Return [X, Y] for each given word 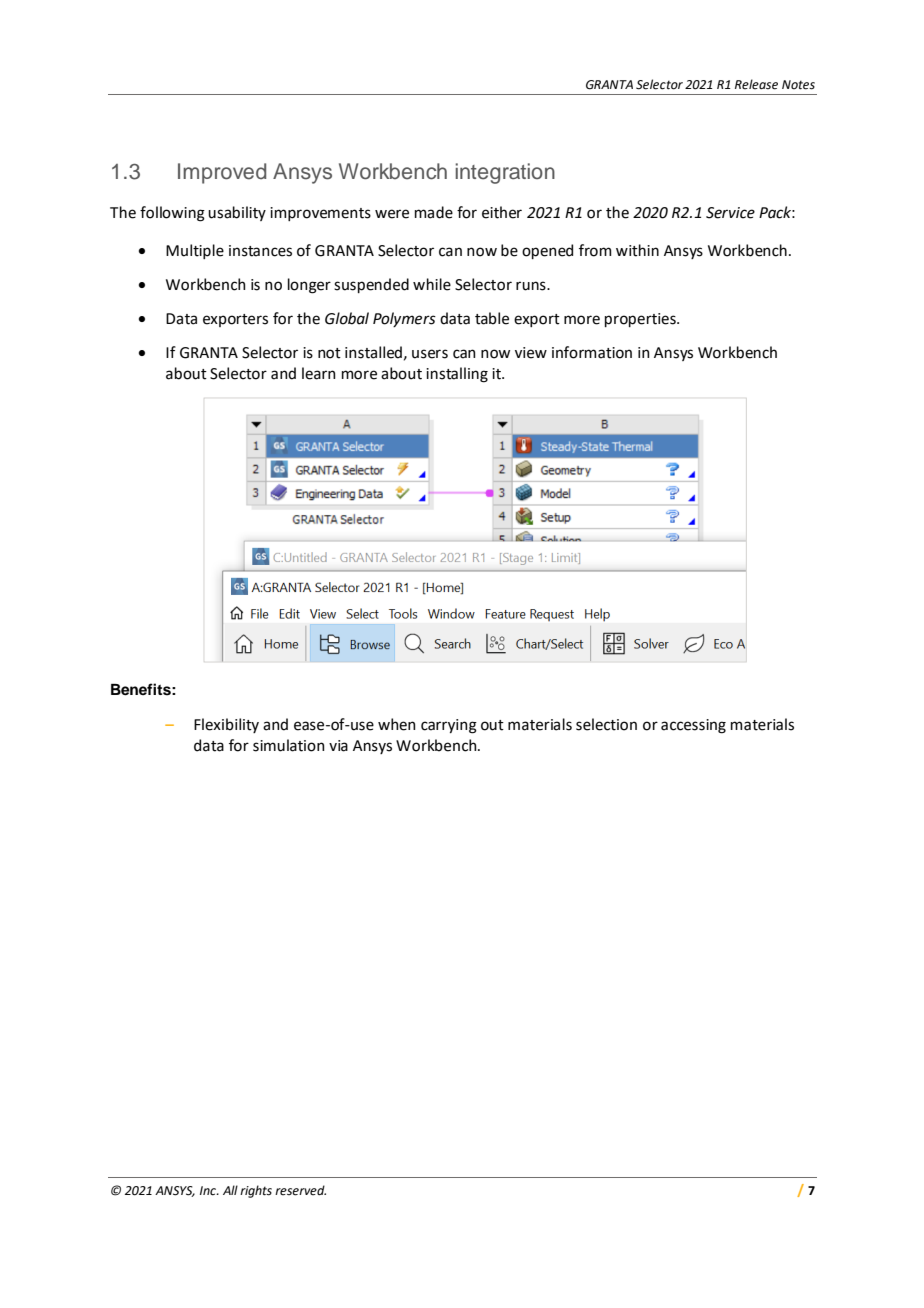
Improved [222, 173]
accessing [693, 726]
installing [457, 375]
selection [606, 724]
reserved [300, 1190]
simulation [289, 745]
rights [256, 1191]
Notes [798, 85]
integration [505, 173]
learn [319, 373]
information [592, 352]
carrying [449, 726]
